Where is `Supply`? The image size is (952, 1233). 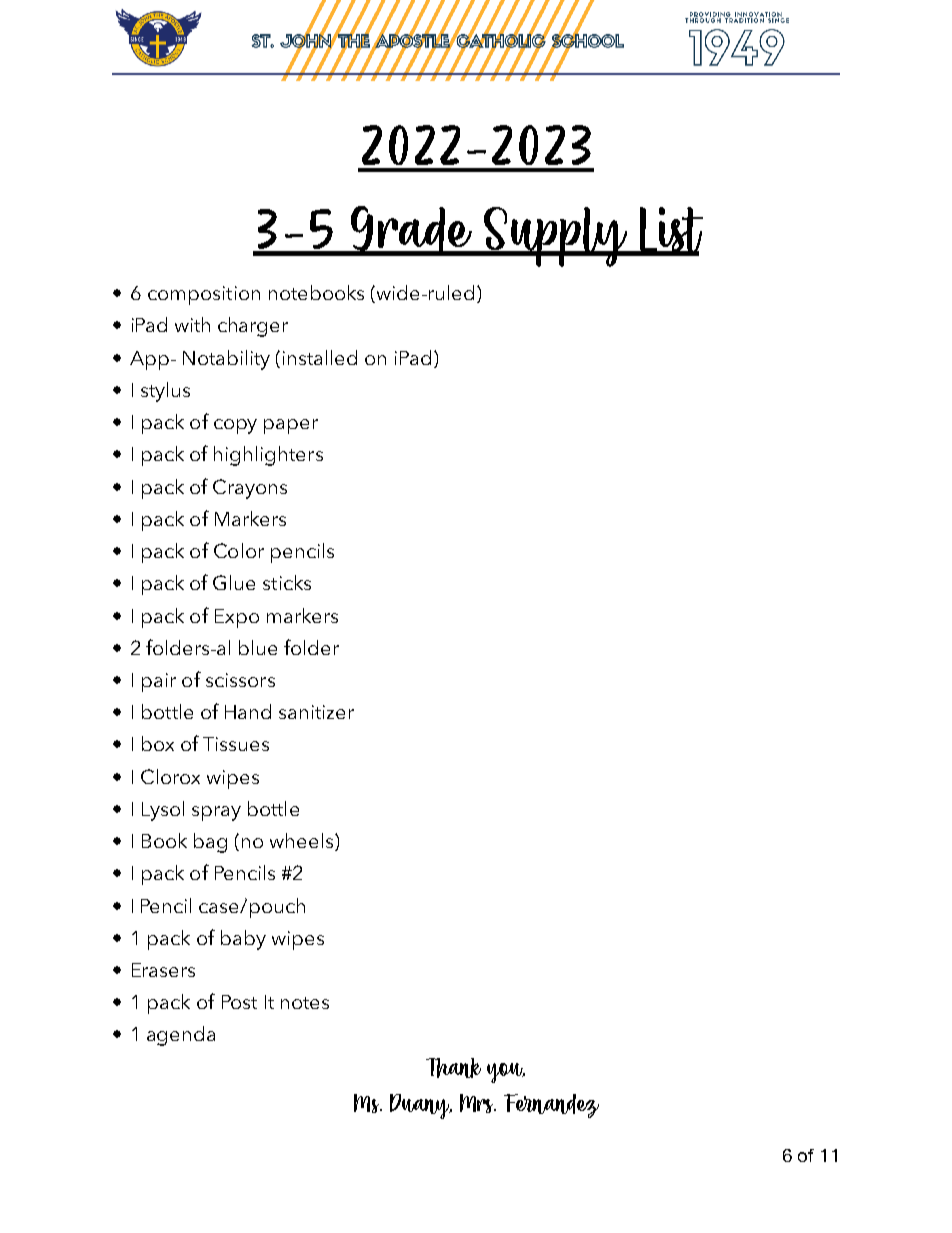 Supply is located at coordinates (555, 237).
